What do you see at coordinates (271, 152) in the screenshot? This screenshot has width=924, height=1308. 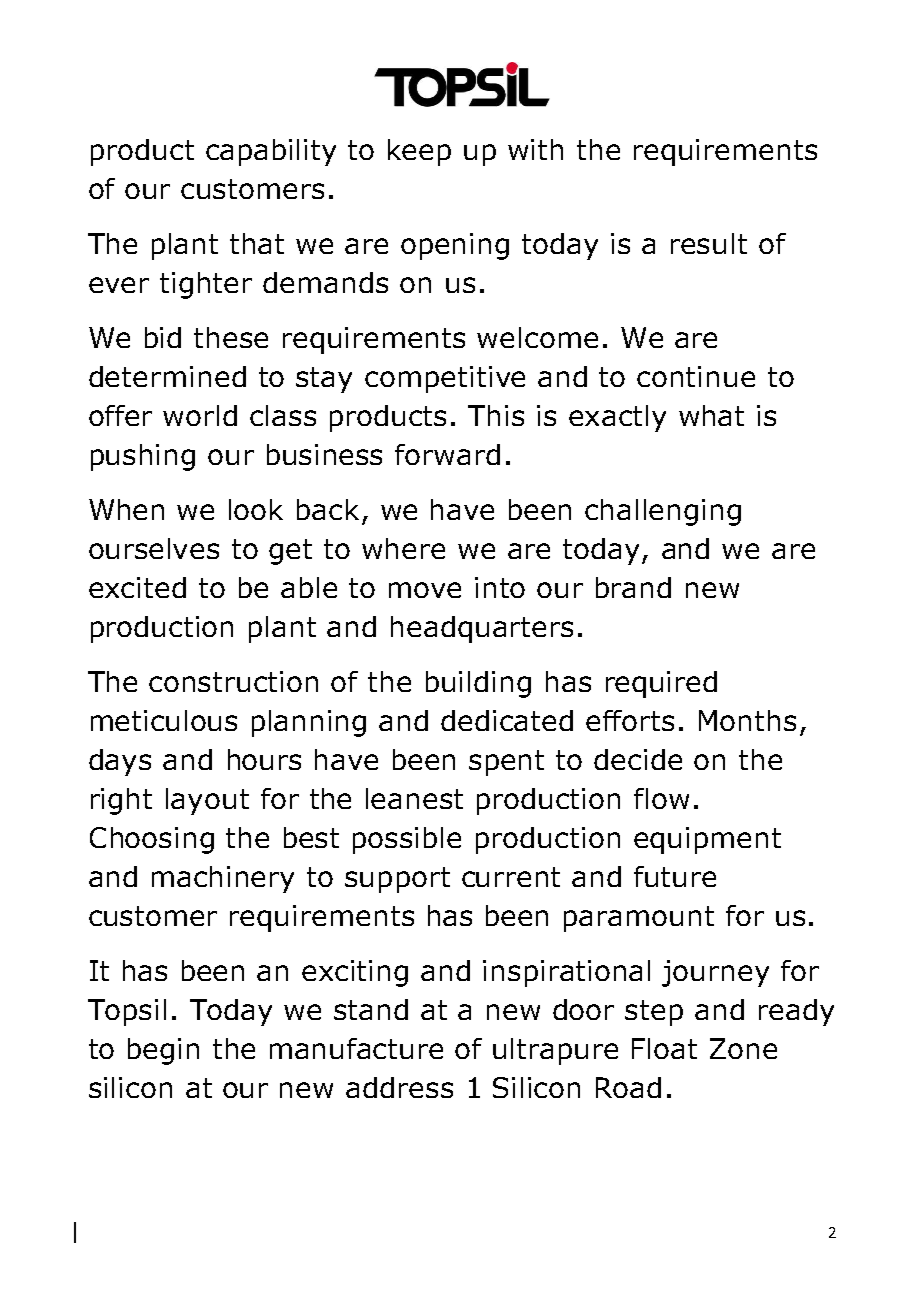 I see `capability` at bounding box center [271, 152].
